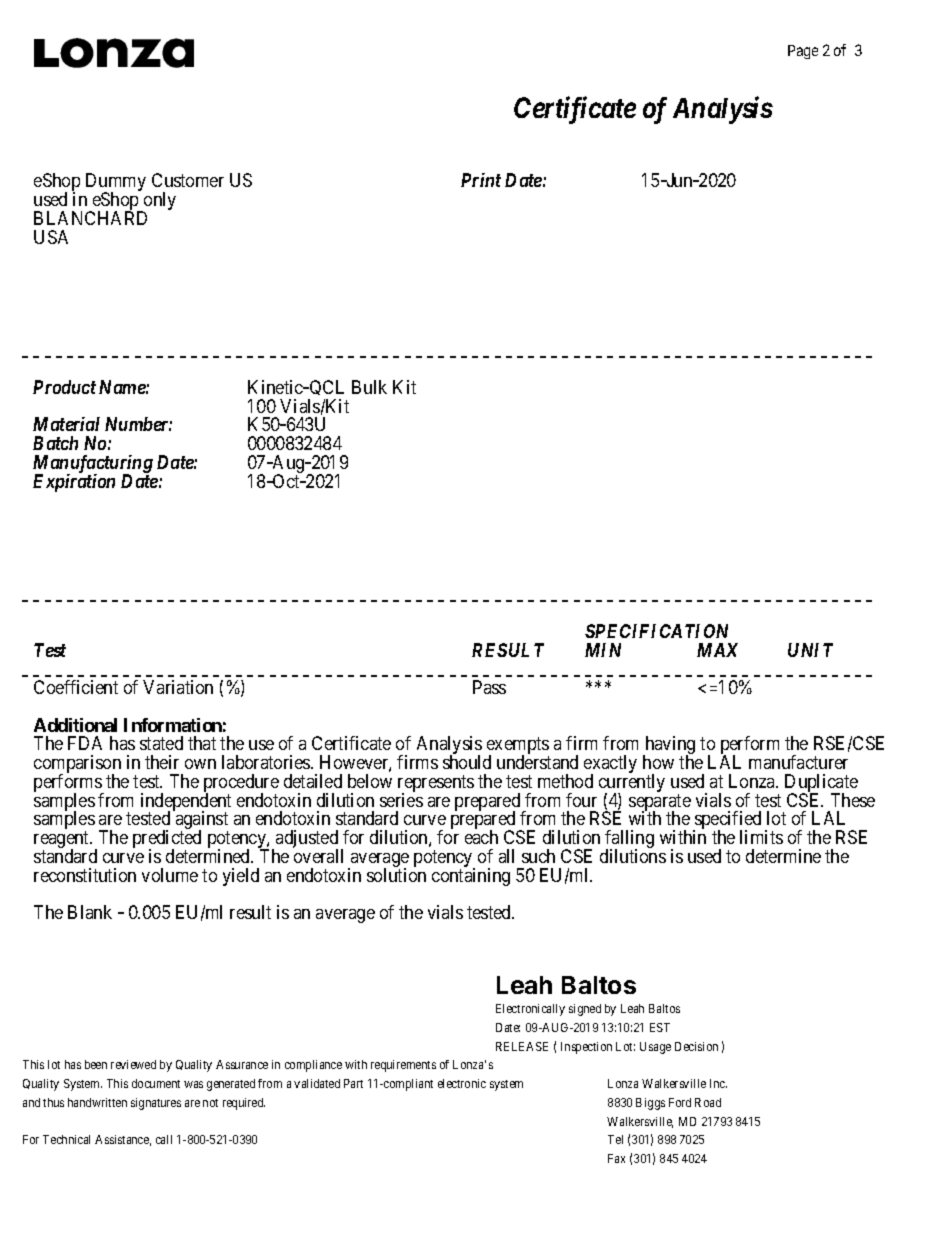 The image size is (952, 1237). I want to click on requirements, so click(403, 1066).
